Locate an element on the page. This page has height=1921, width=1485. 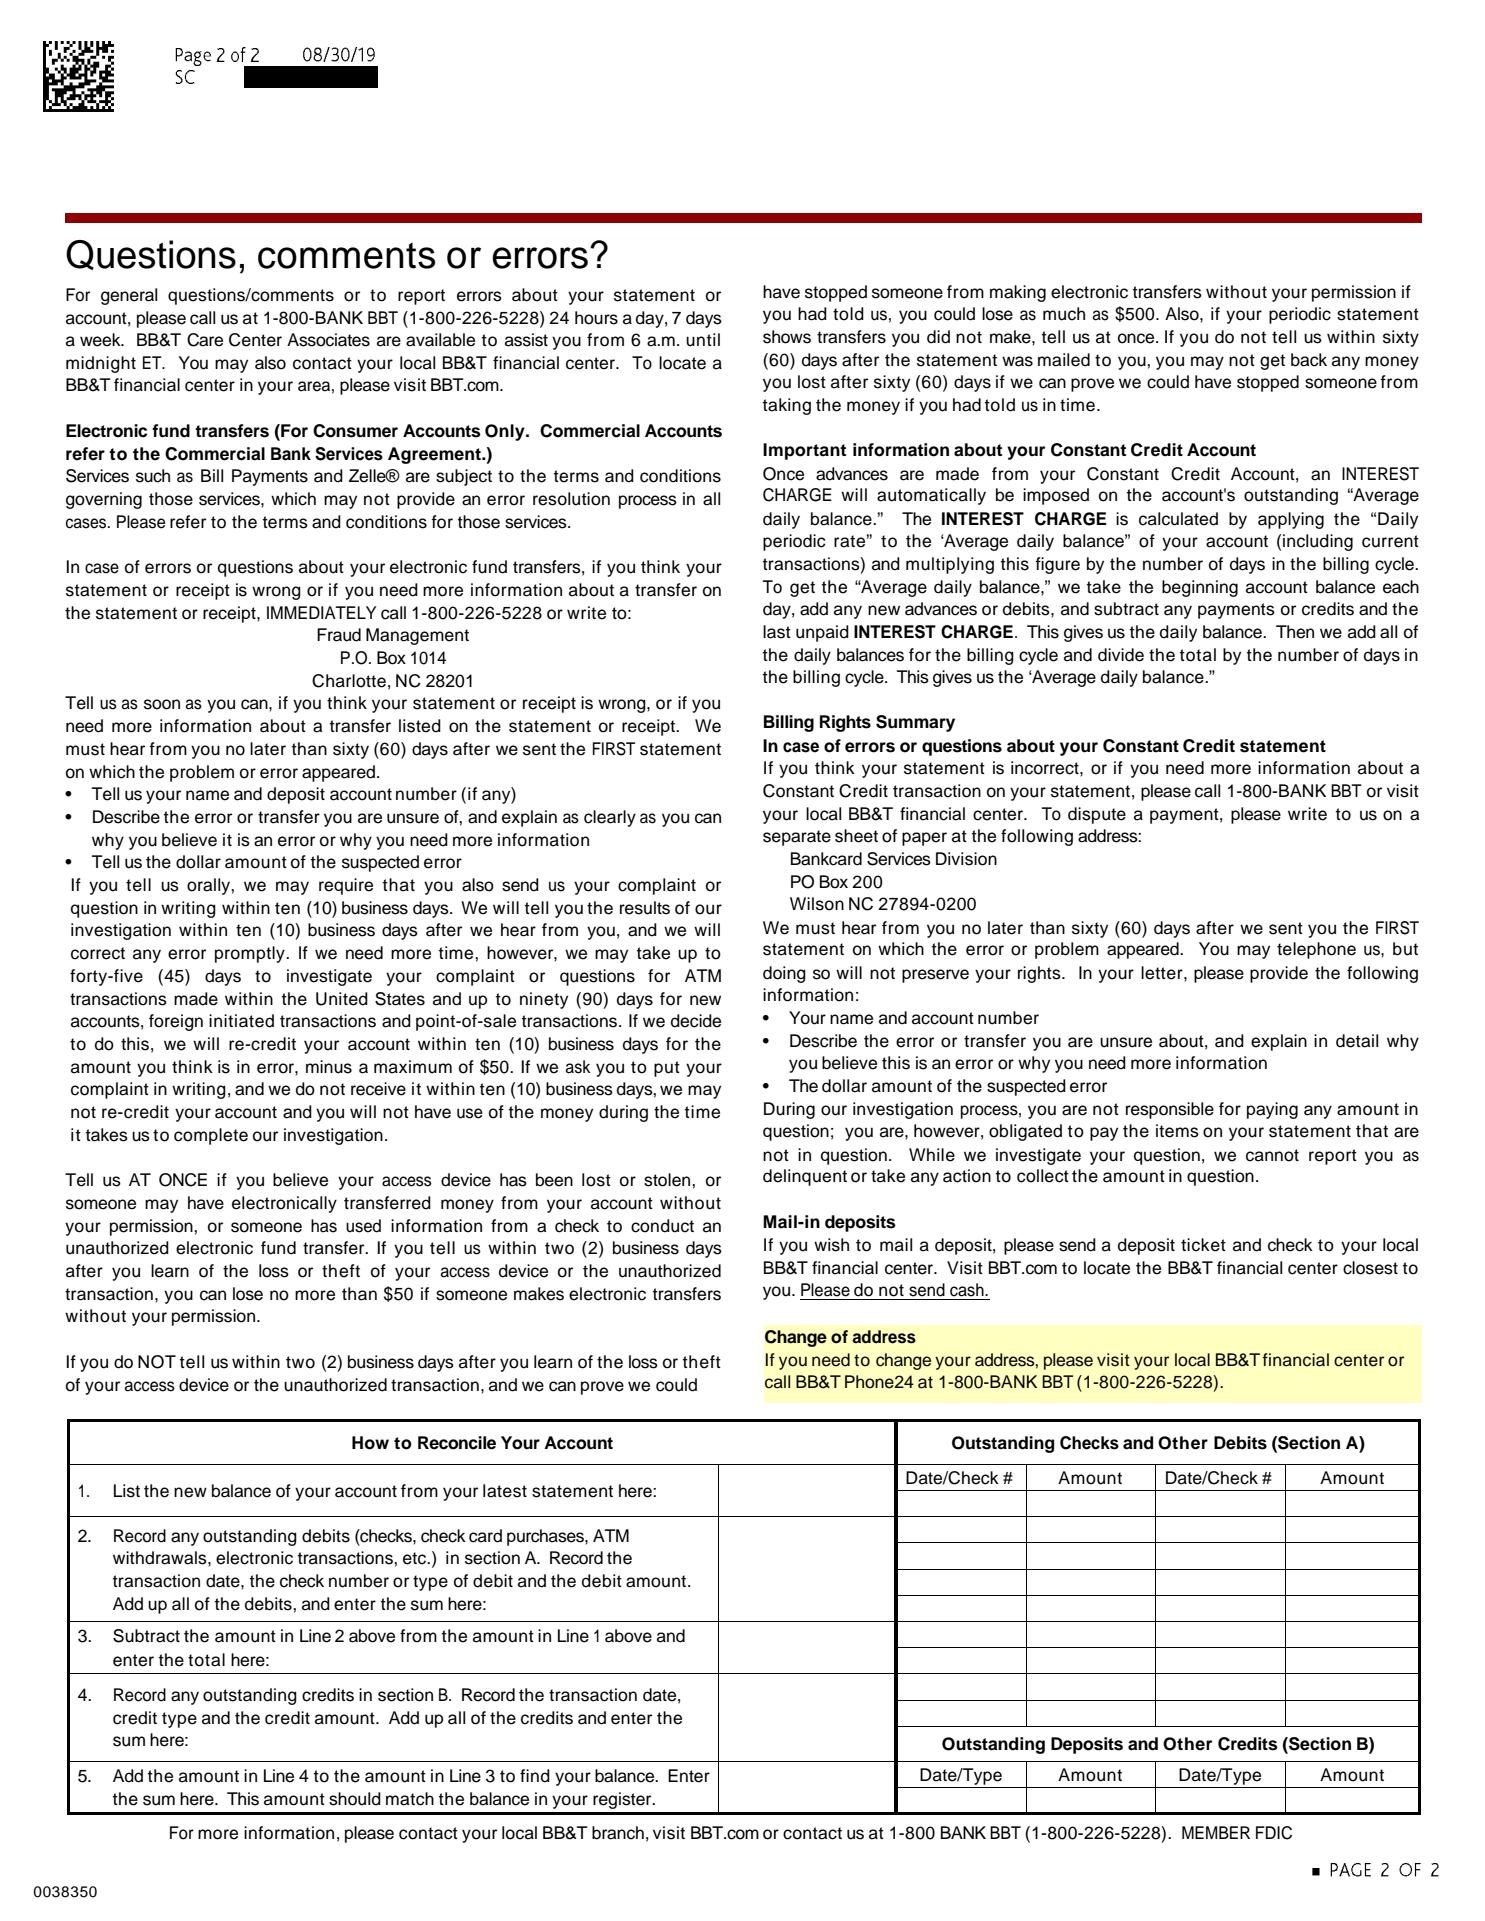
decide is located at coordinates (696, 1021).
